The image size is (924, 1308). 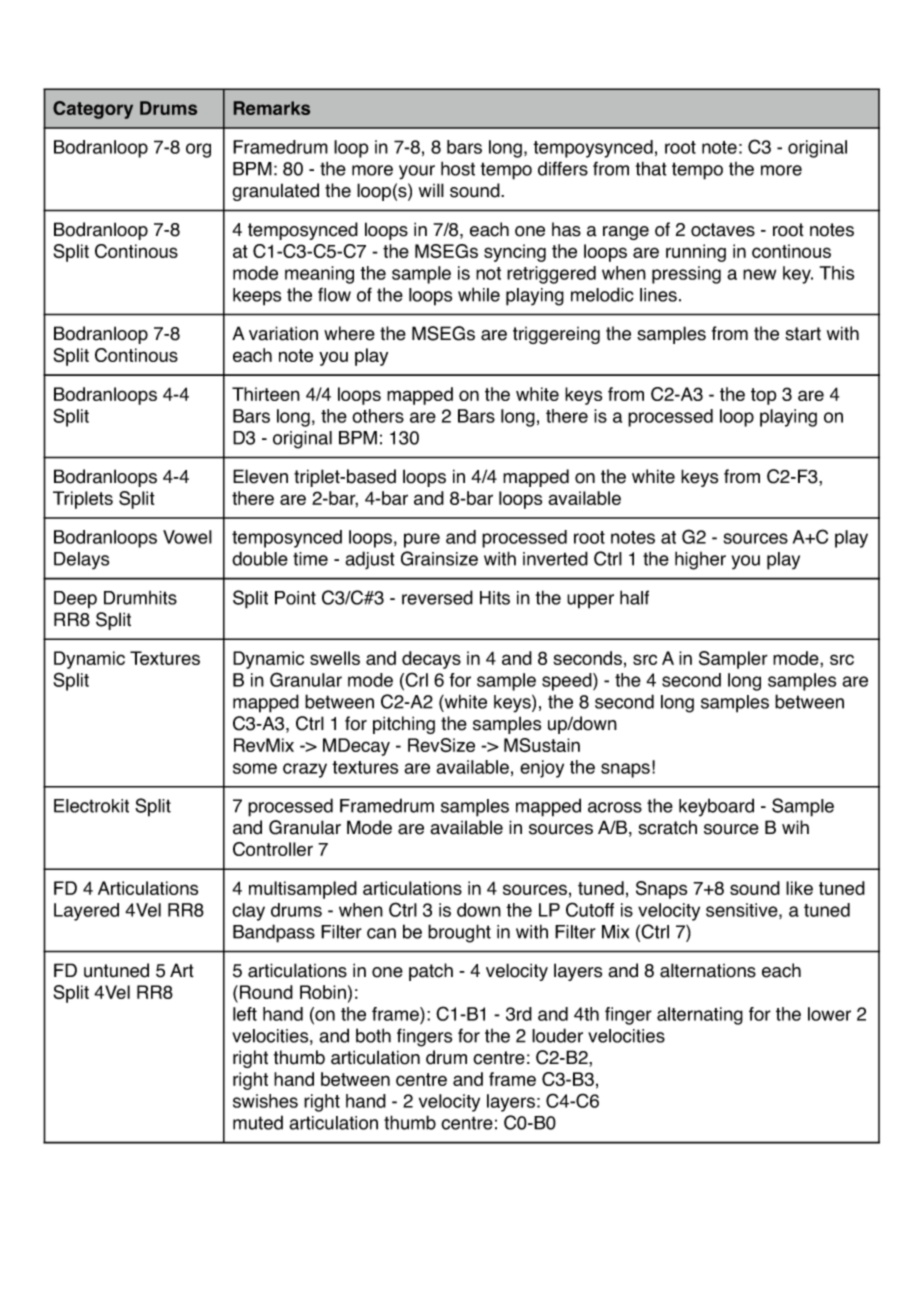 I want to click on that, so click(x=651, y=168).
